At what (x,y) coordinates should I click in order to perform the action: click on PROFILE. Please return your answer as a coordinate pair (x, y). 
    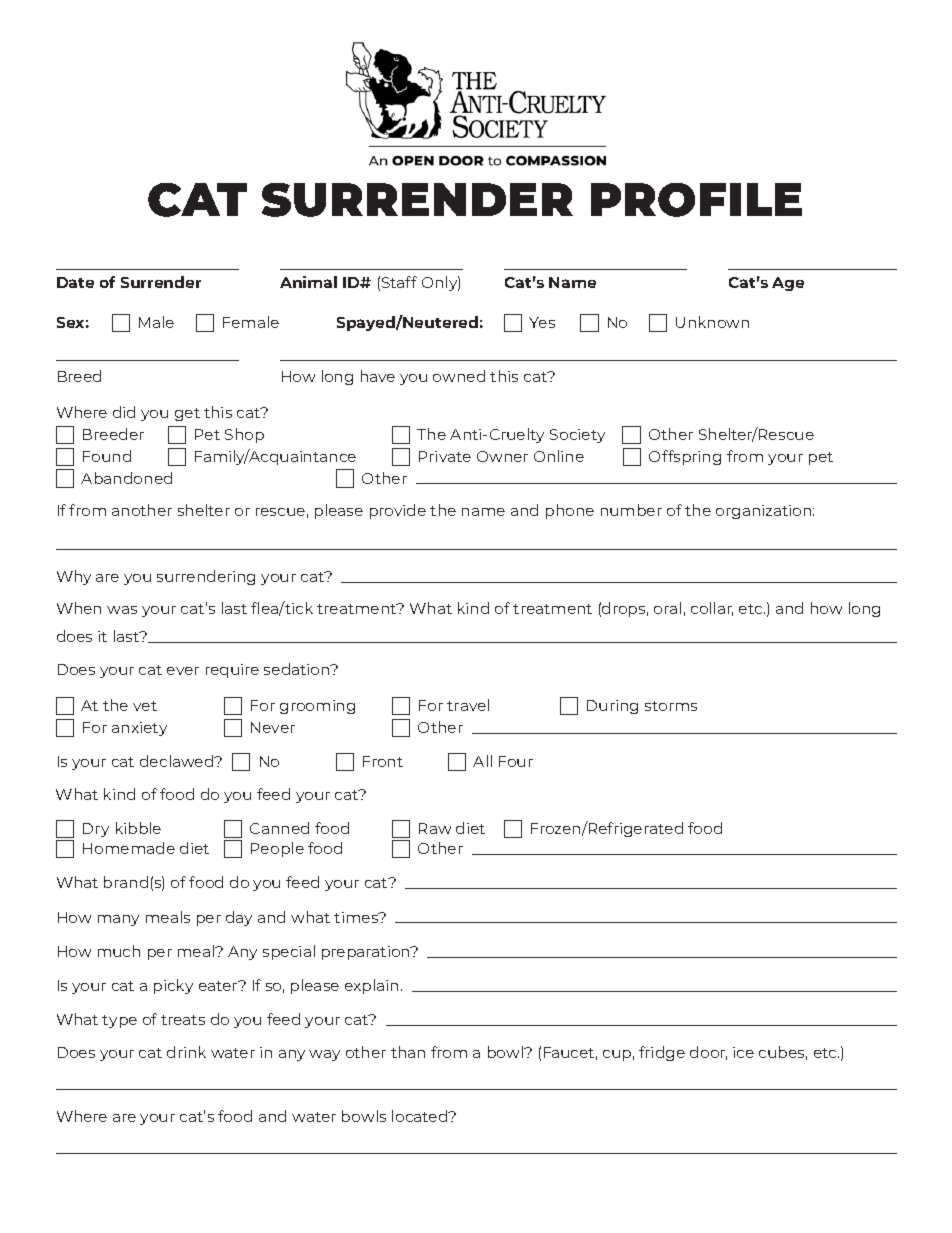
    Looking at the image, I should click on (696, 200).
